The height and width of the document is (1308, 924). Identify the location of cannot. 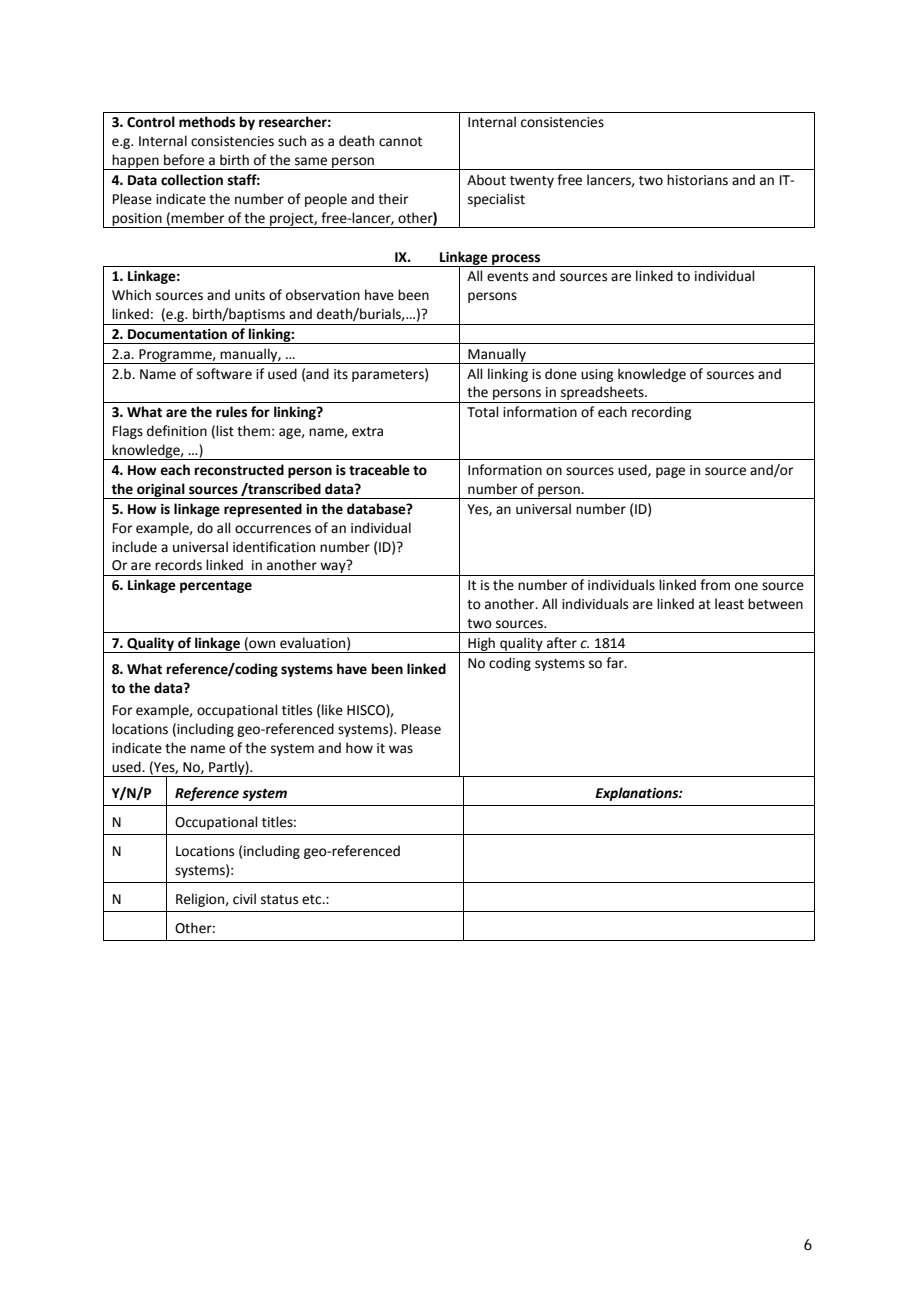
(400, 142).
